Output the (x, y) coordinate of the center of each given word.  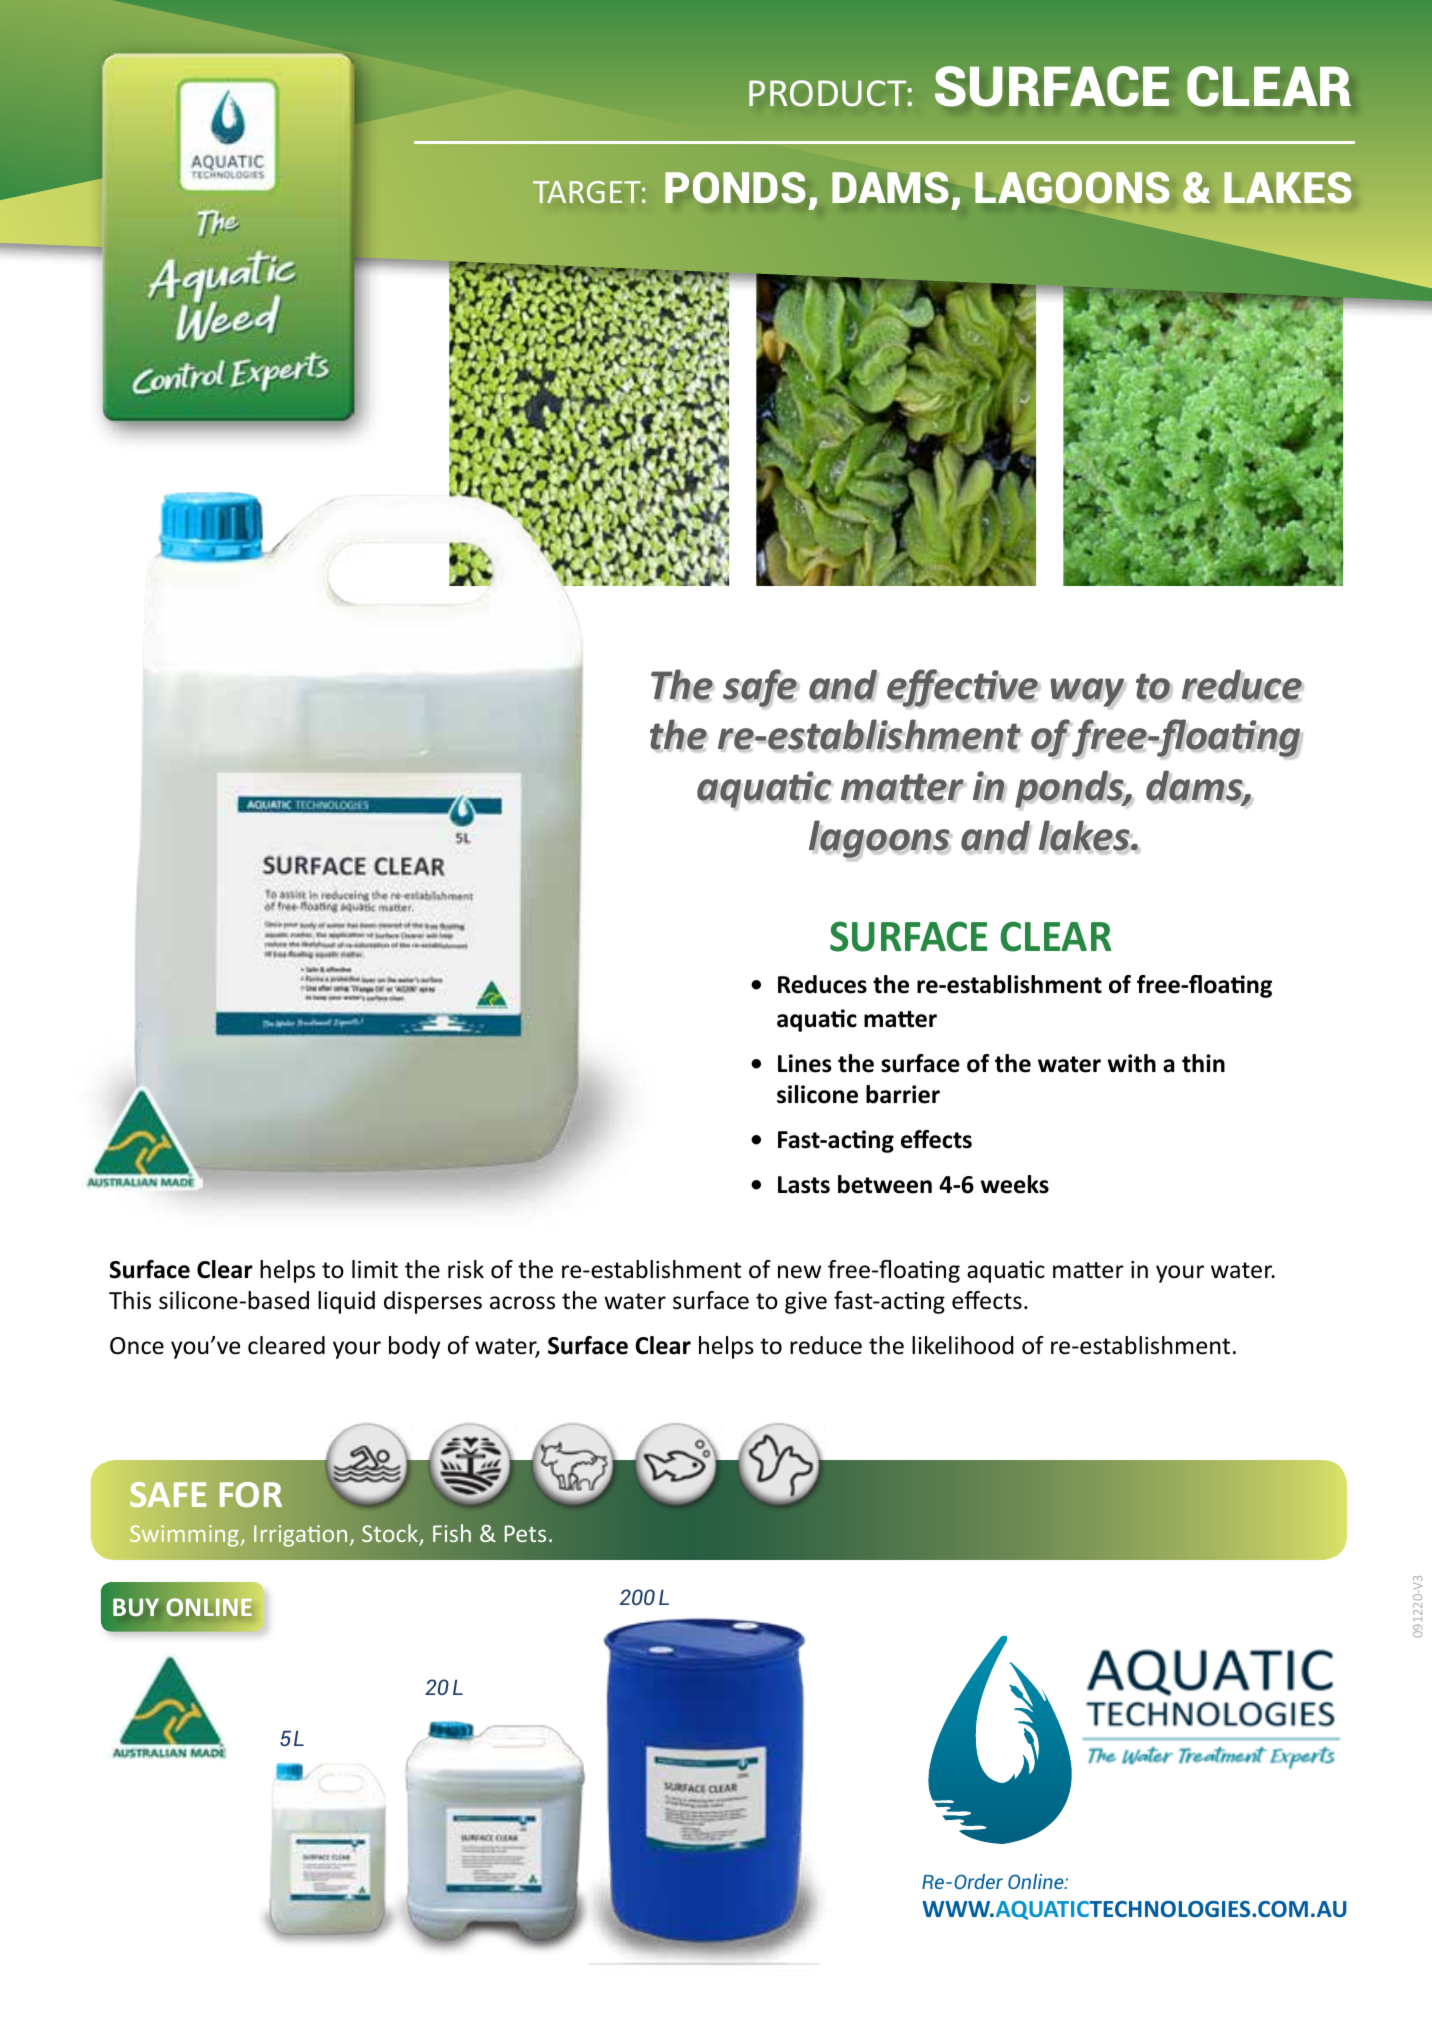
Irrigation (300, 1536)
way (1088, 693)
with (1131, 1063)
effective (963, 689)
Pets (525, 1533)
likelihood (962, 1345)
